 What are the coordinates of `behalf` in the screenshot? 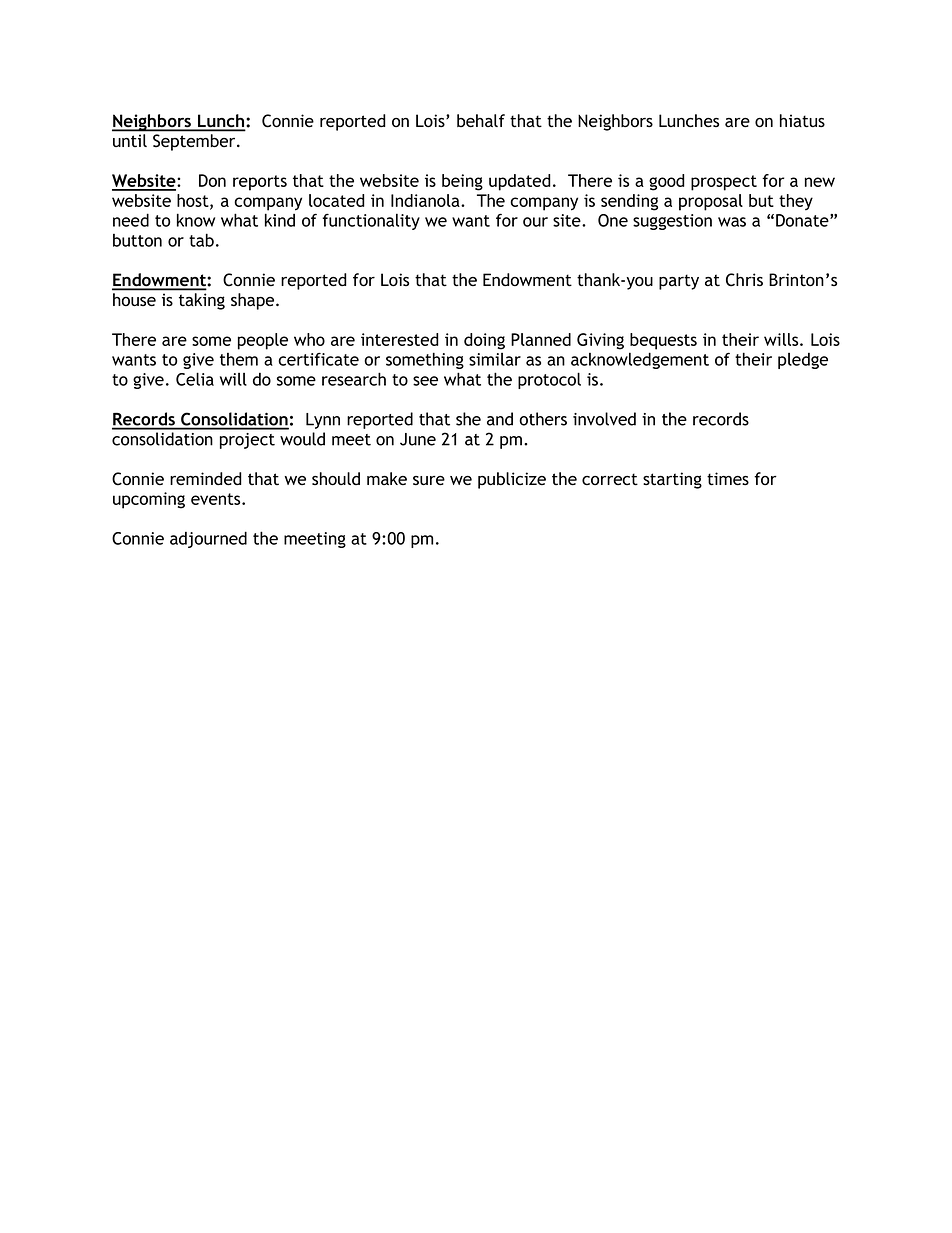 It's located at (481, 120).
